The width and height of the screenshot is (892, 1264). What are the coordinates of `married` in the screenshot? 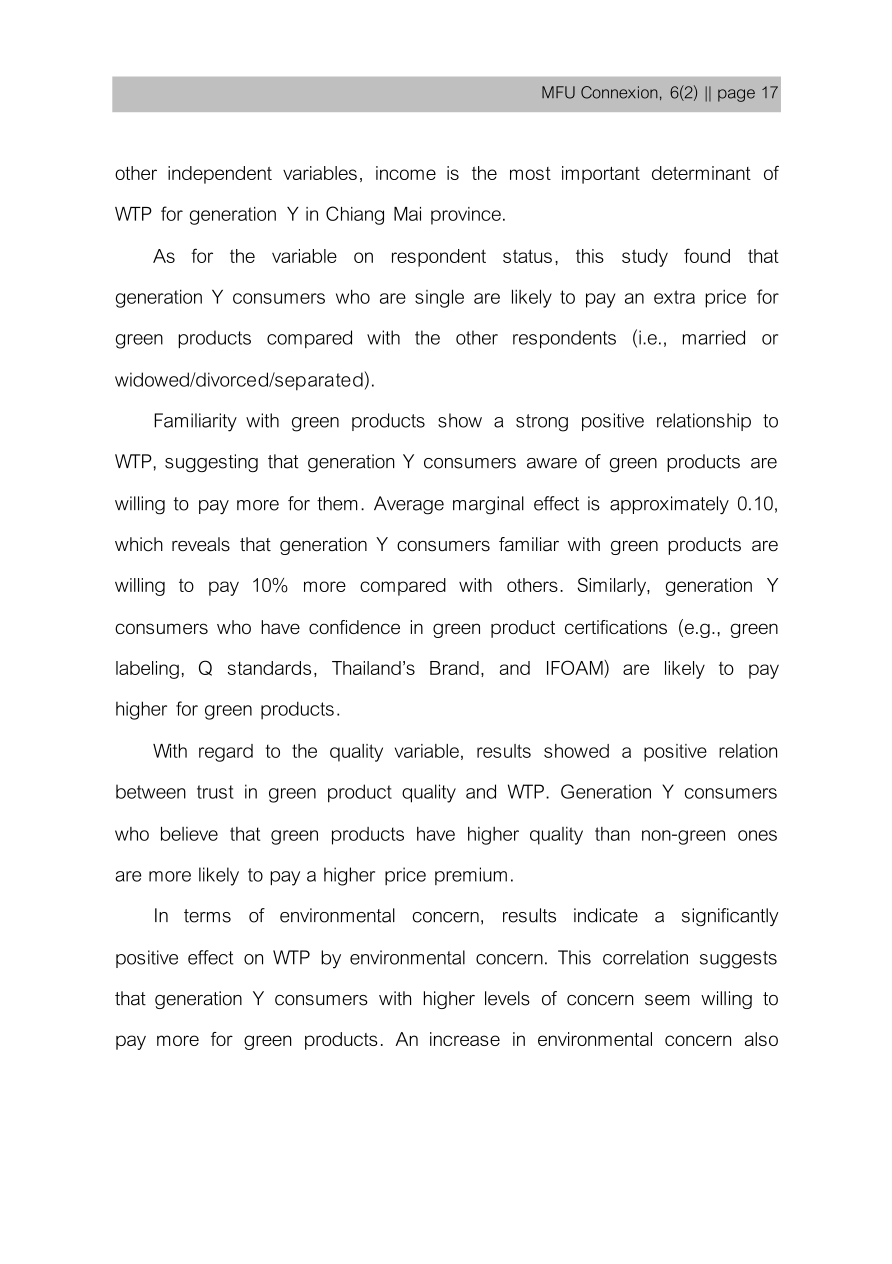 It's located at (714, 337).
